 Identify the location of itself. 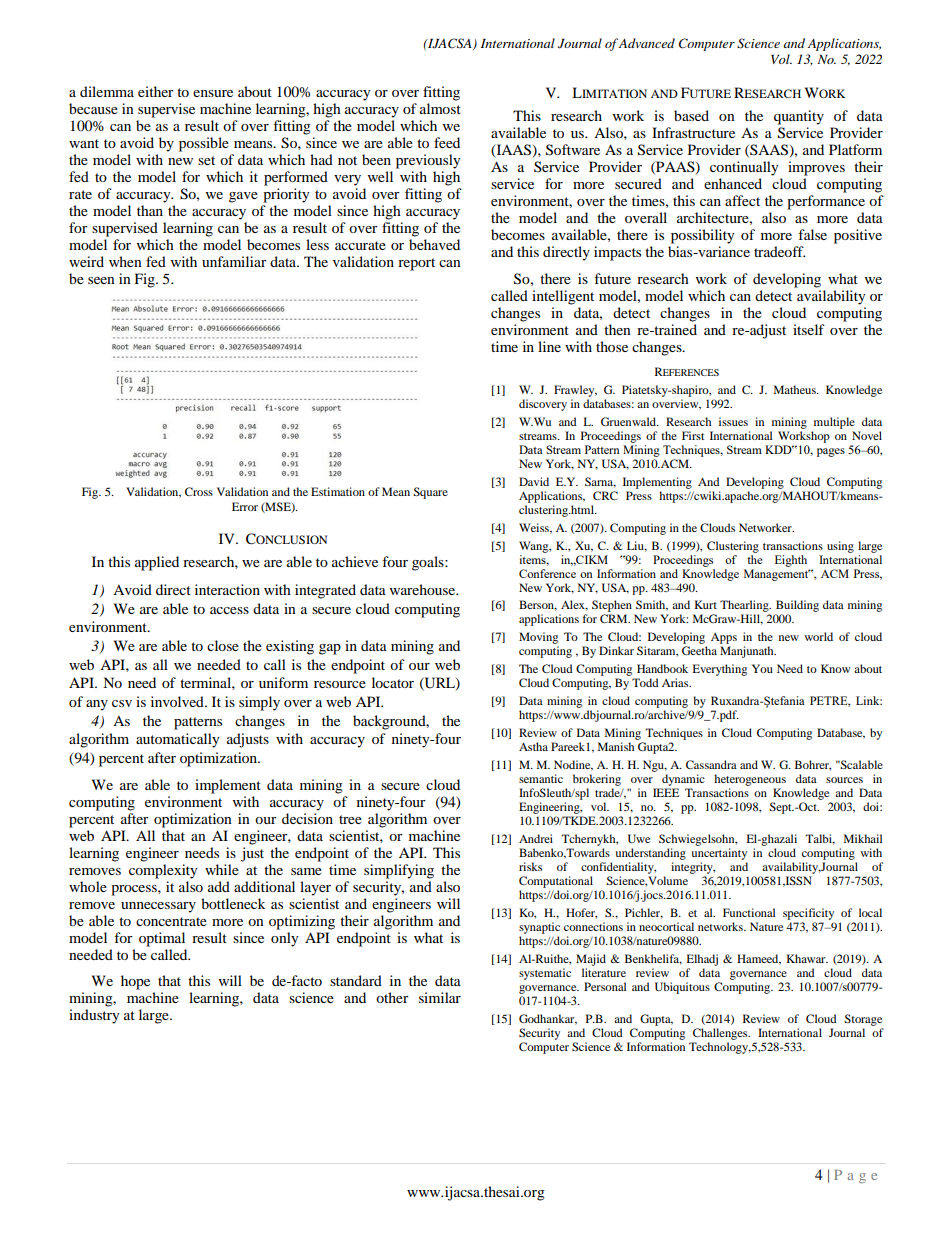
(809, 329).
